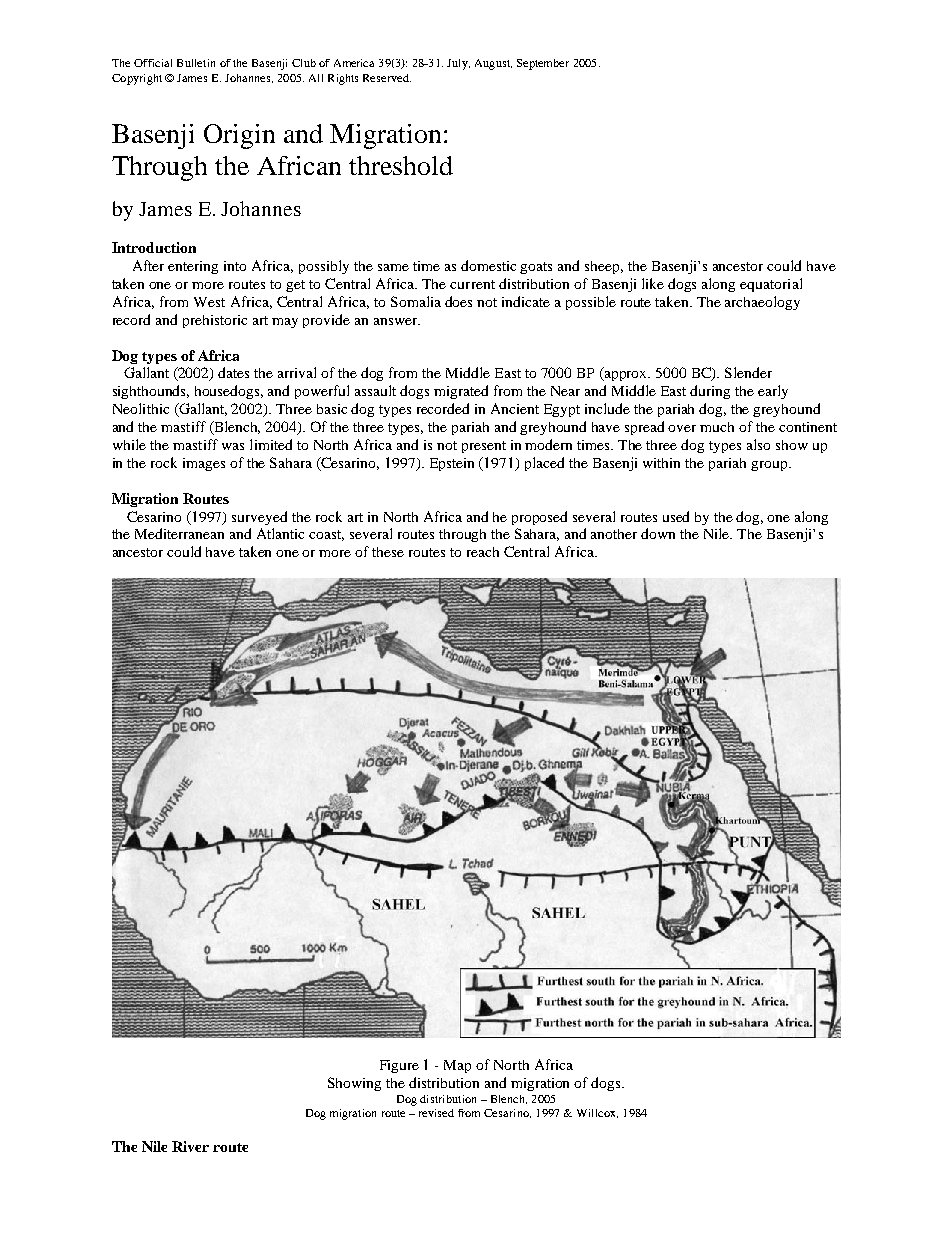  Describe the element at coordinates (658, 533) in the screenshot. I see `down` at that location.
